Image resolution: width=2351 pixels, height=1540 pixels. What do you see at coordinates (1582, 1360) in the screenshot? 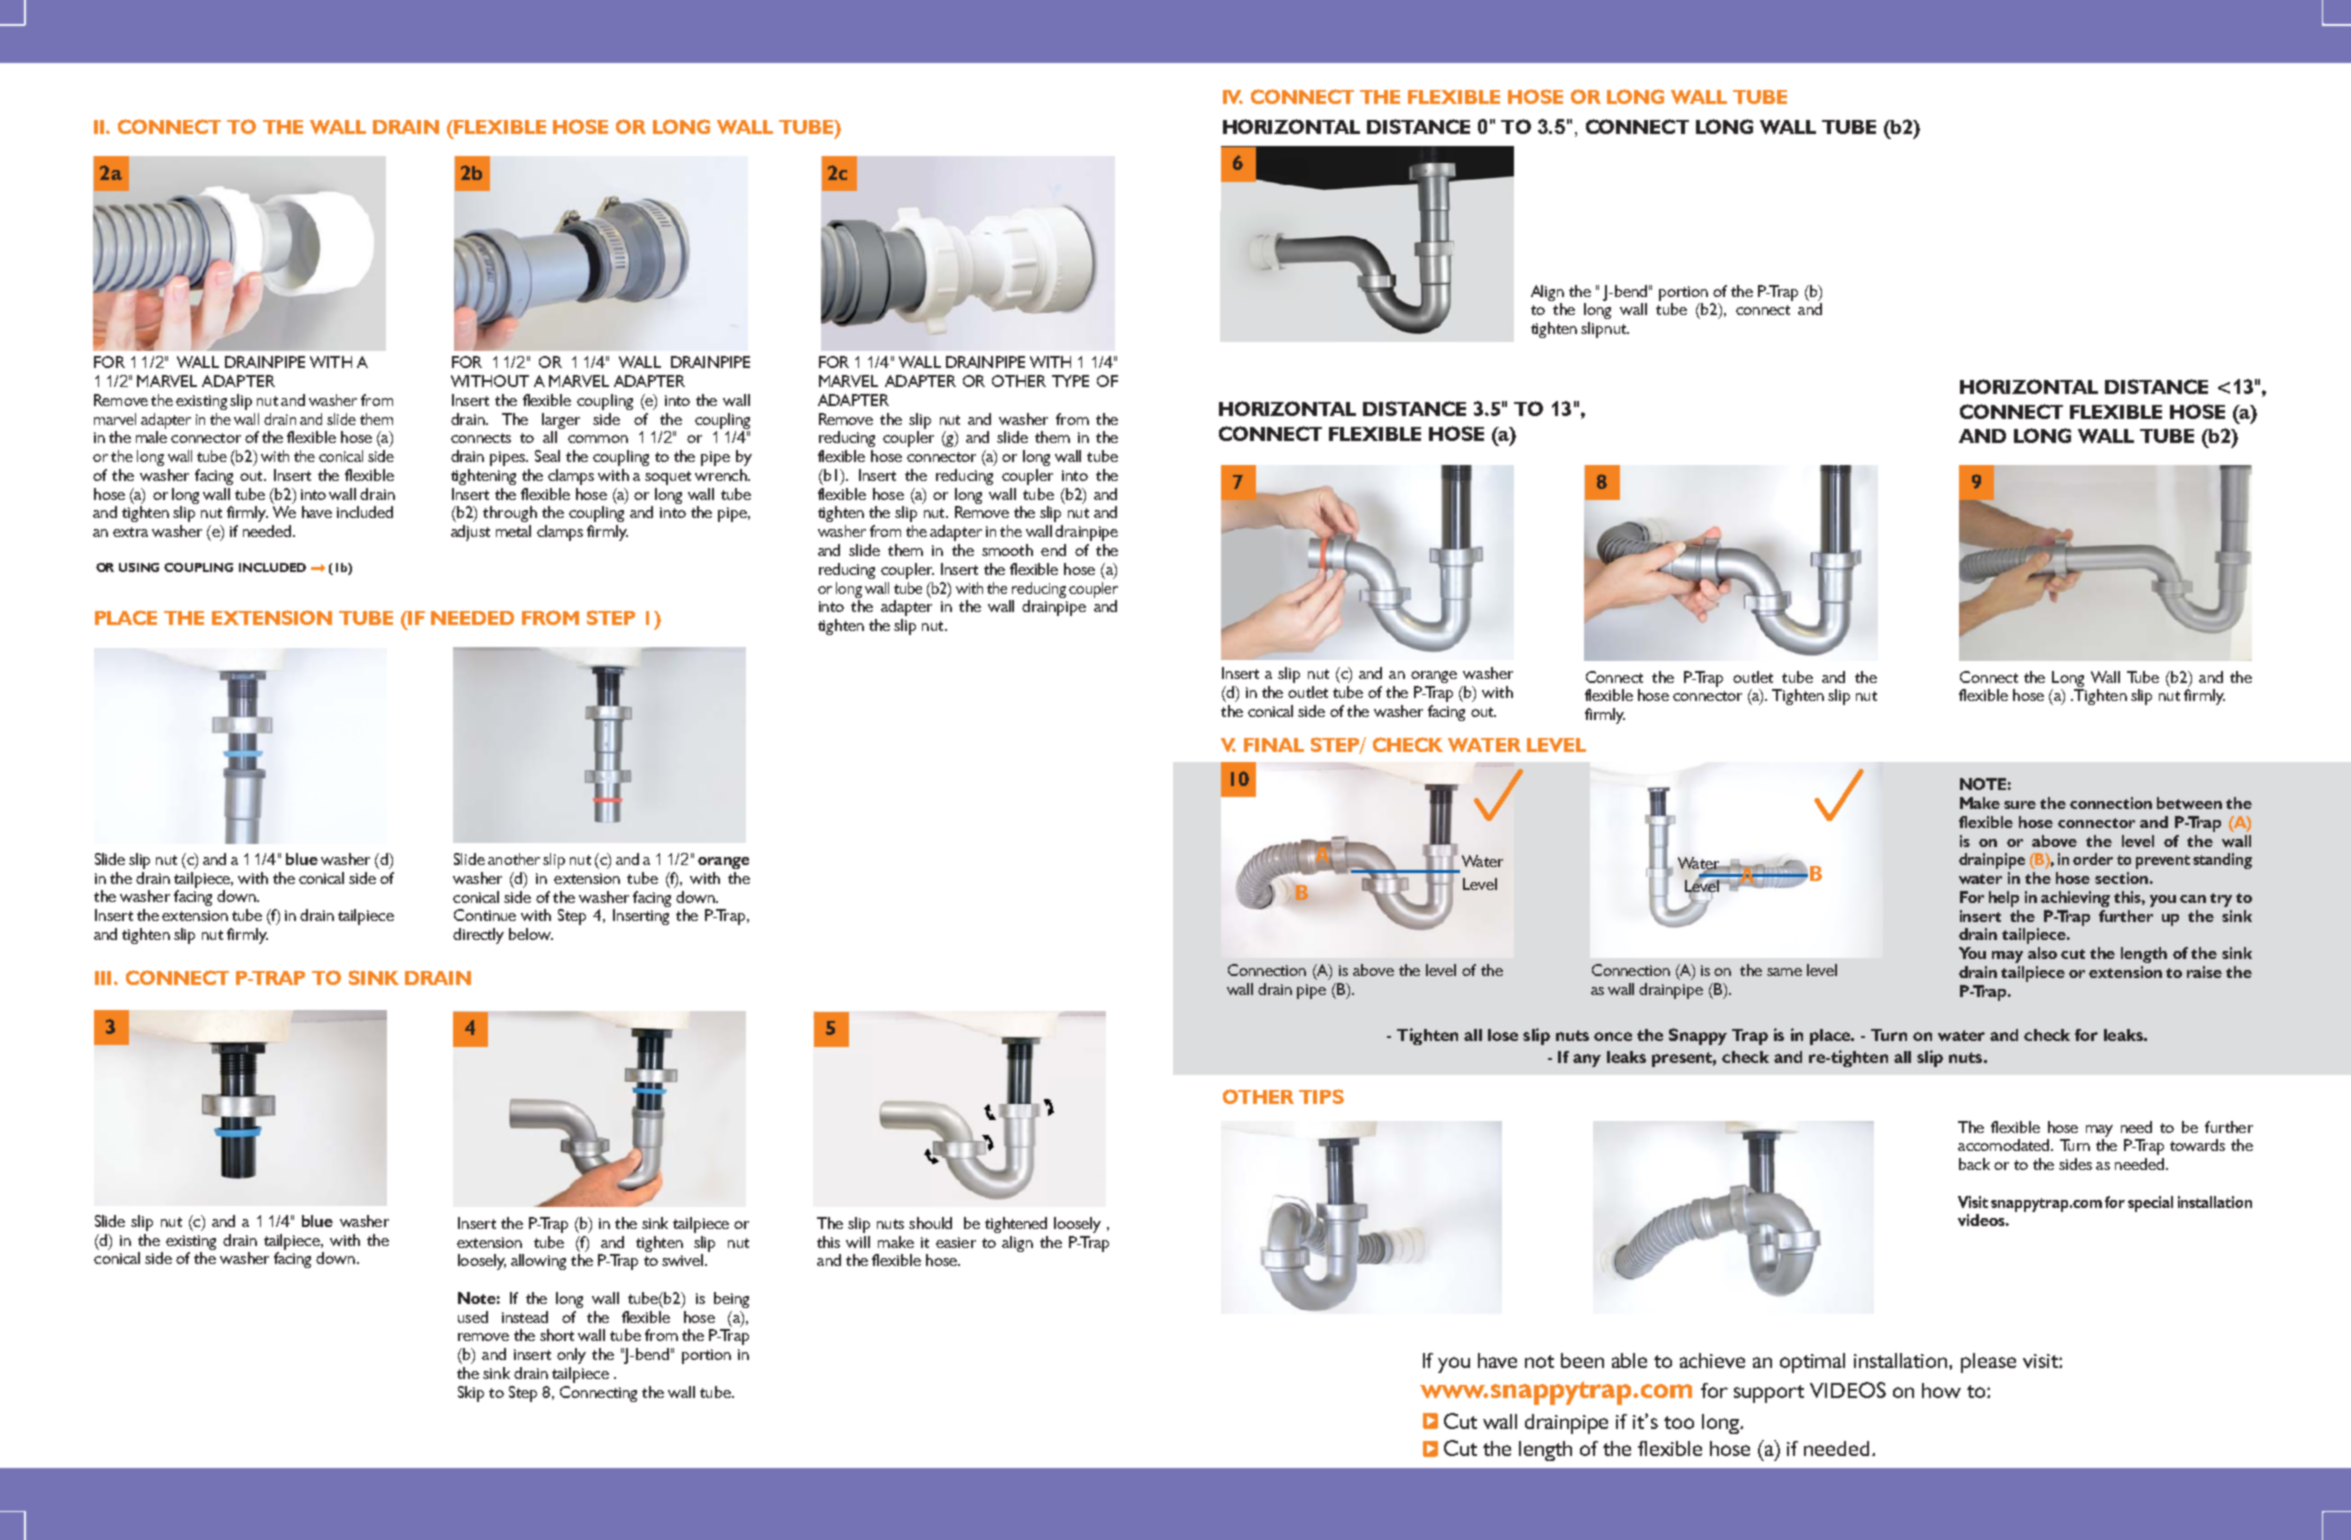
I see `been` at bounding box center [1582, 1360].
